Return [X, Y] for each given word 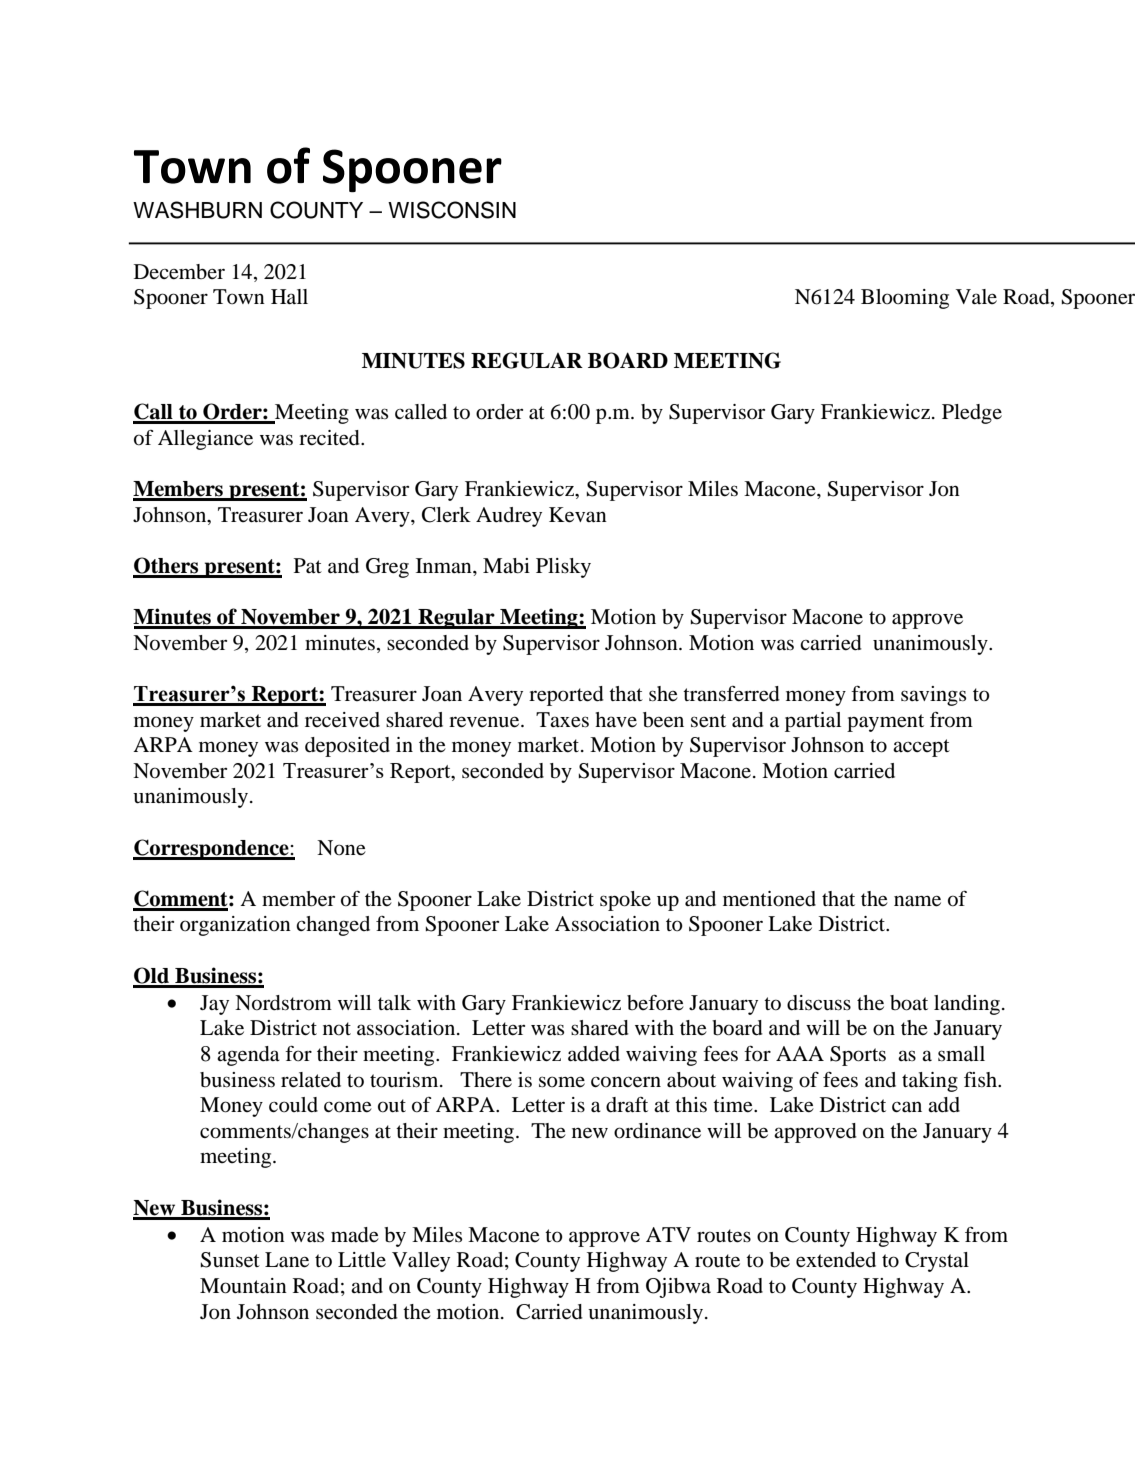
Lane [287, 1260]
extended [836, 1260]
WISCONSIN [452, 210]
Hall [289, 296]
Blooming [905, 299]
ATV [668, 1234]
